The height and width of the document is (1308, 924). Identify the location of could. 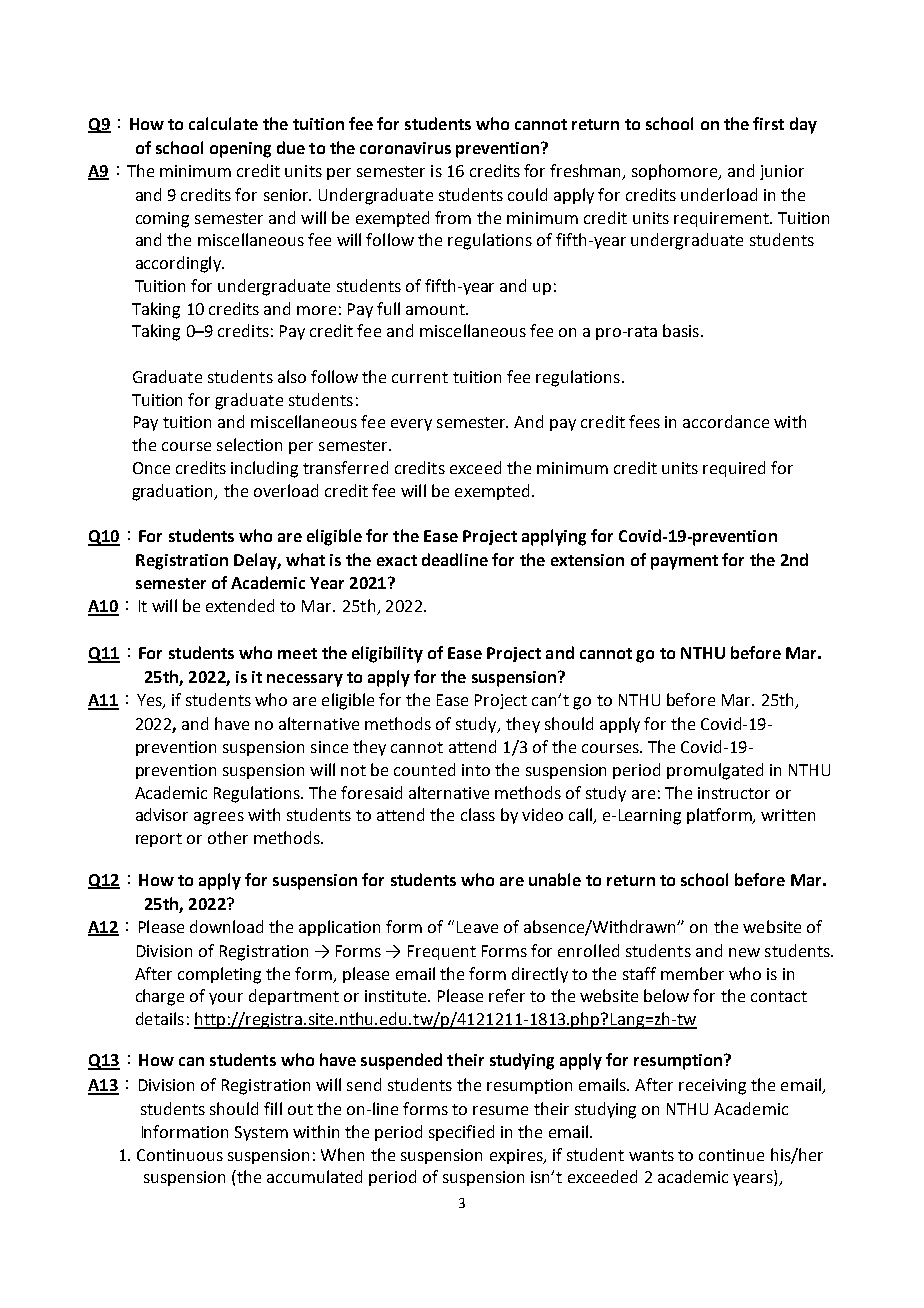
(527, 194).
